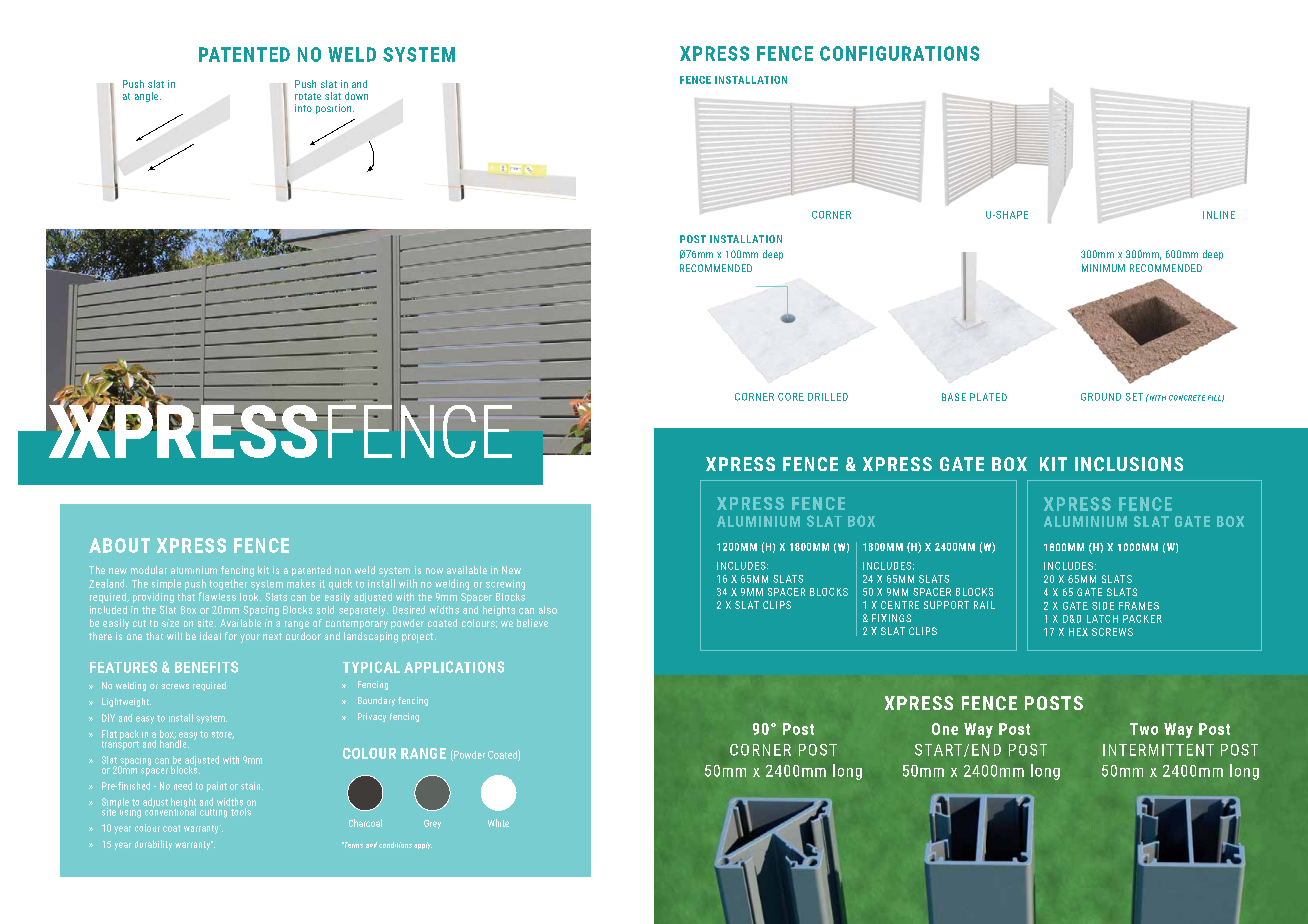 This document has width=1308, height=924. What do you see at coordinates (498, 823) in the document?
I see `White` at bounding box center [498, 823].
